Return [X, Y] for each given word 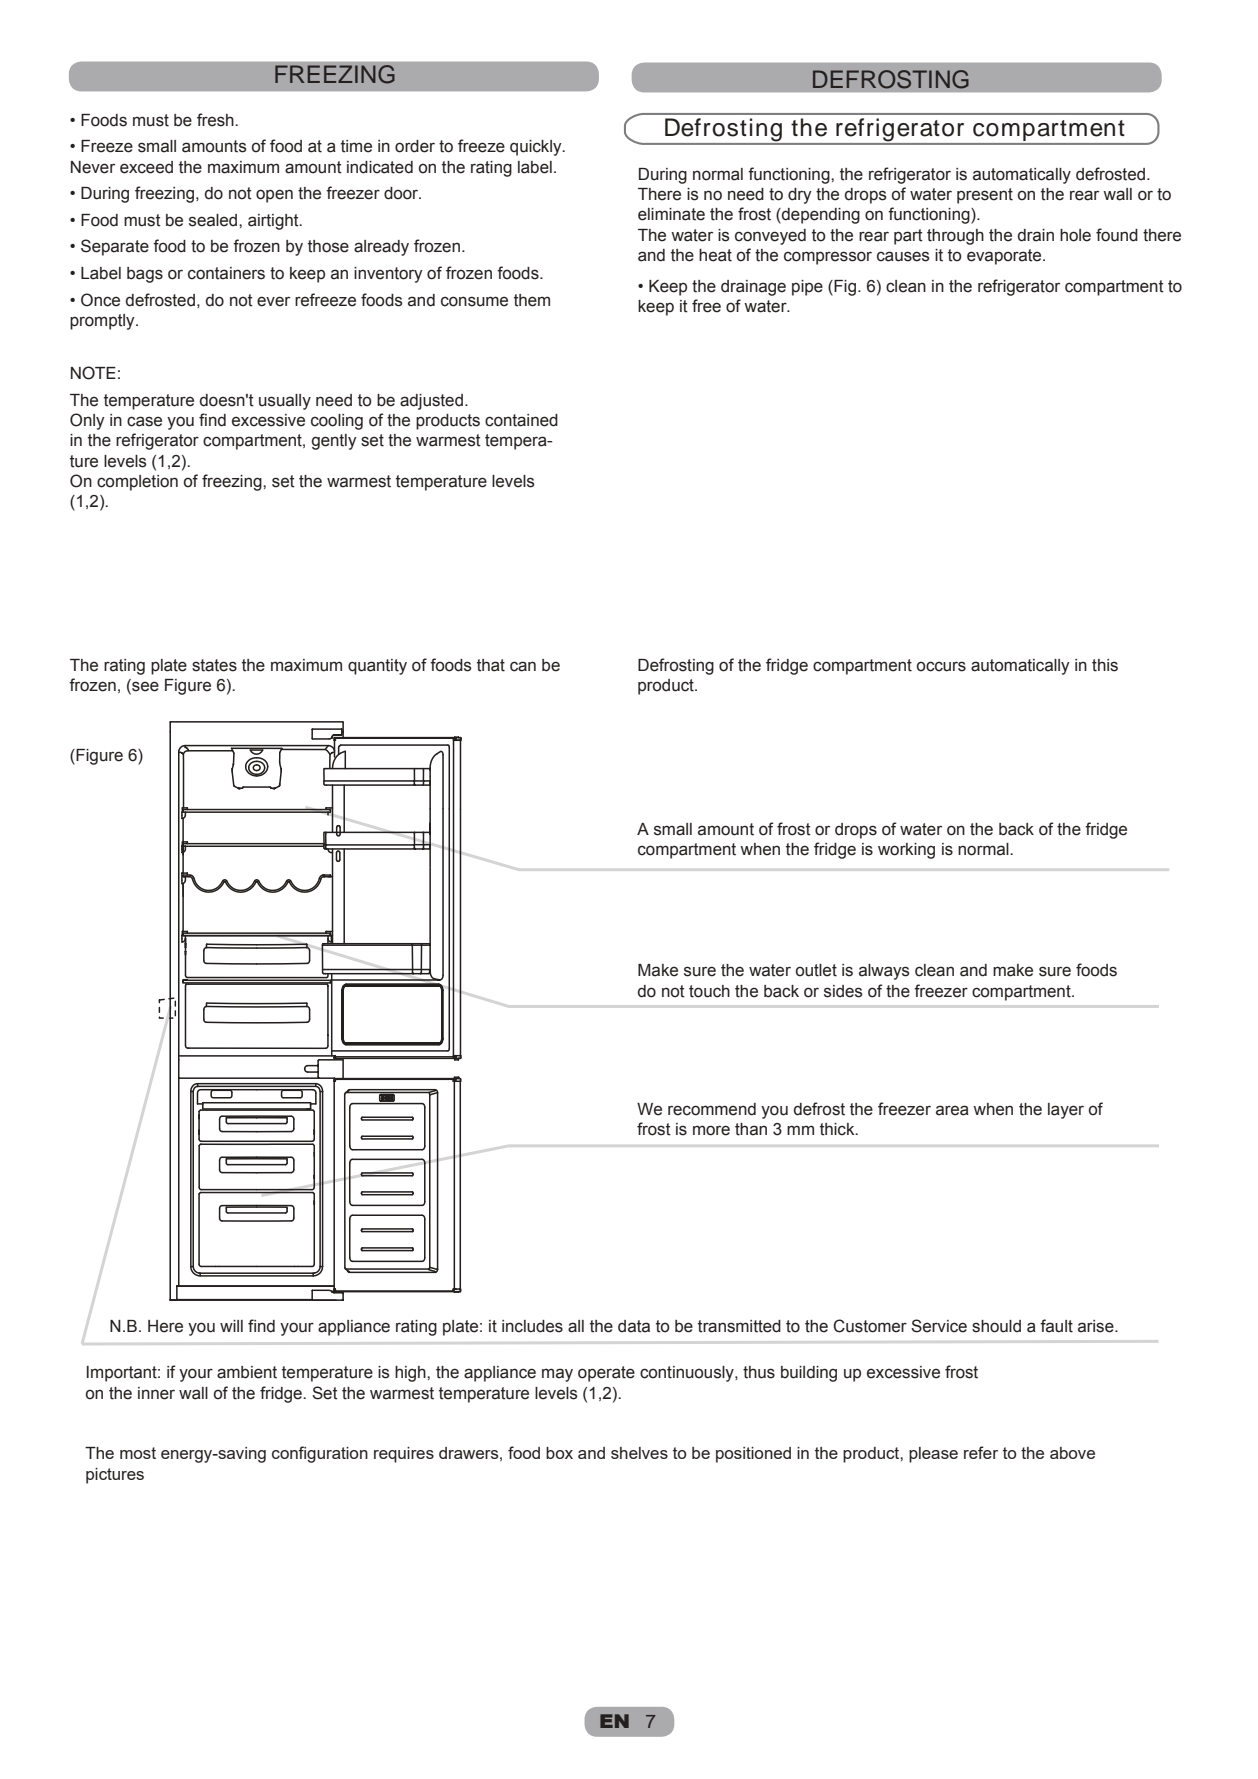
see [144, 687]
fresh [216, 120]
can [523, 666]
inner [156, 1393]
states [214, 665]
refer [981, 1452]
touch [709, 991]
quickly [537, 148]
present [985, 196]
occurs [941, 666]
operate [606, 1374]
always [884, 972]
